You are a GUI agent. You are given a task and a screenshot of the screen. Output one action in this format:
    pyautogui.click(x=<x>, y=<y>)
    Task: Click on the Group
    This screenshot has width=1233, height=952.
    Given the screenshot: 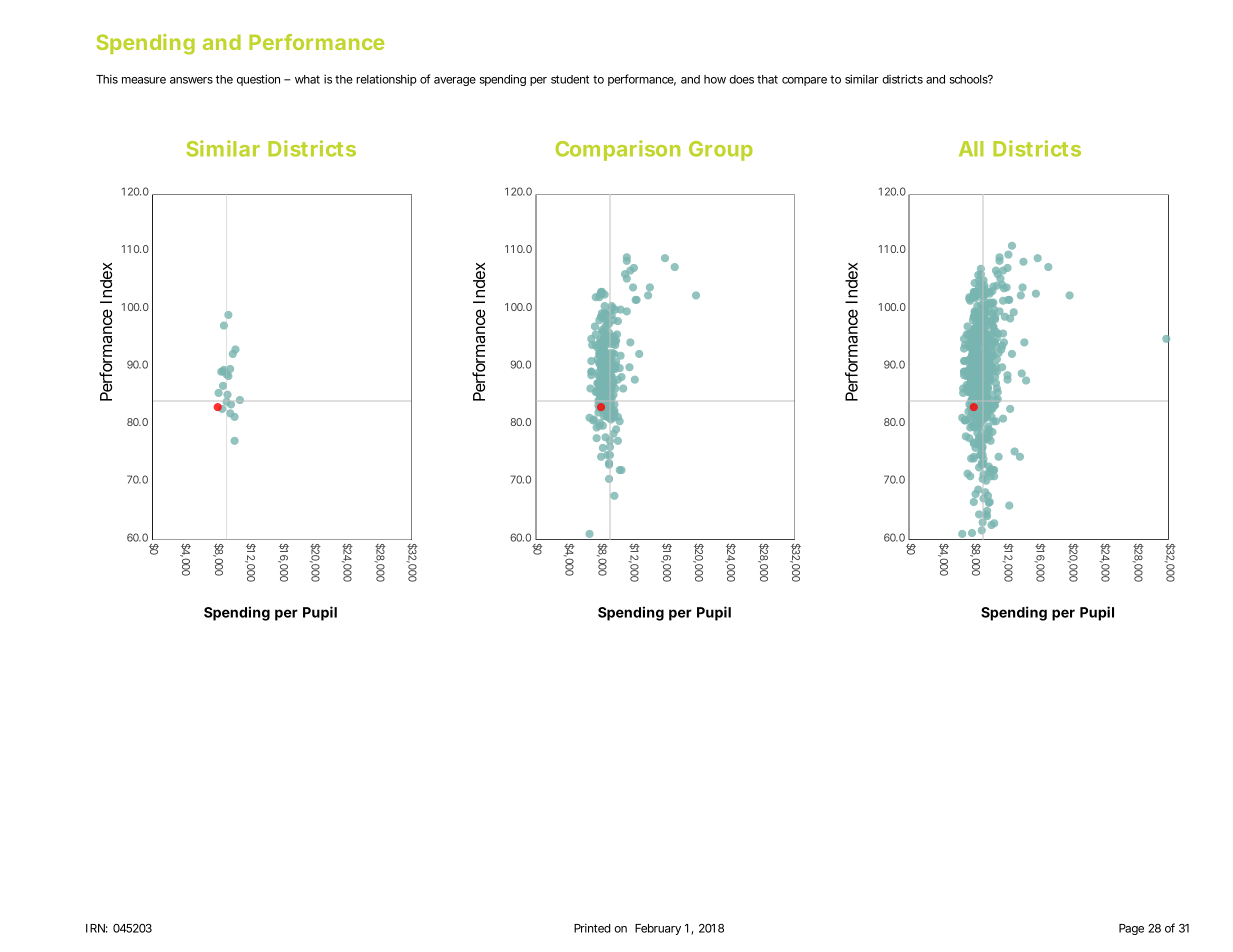 What is the action you would take?
    pyautogui.click(x=721, y=151)
